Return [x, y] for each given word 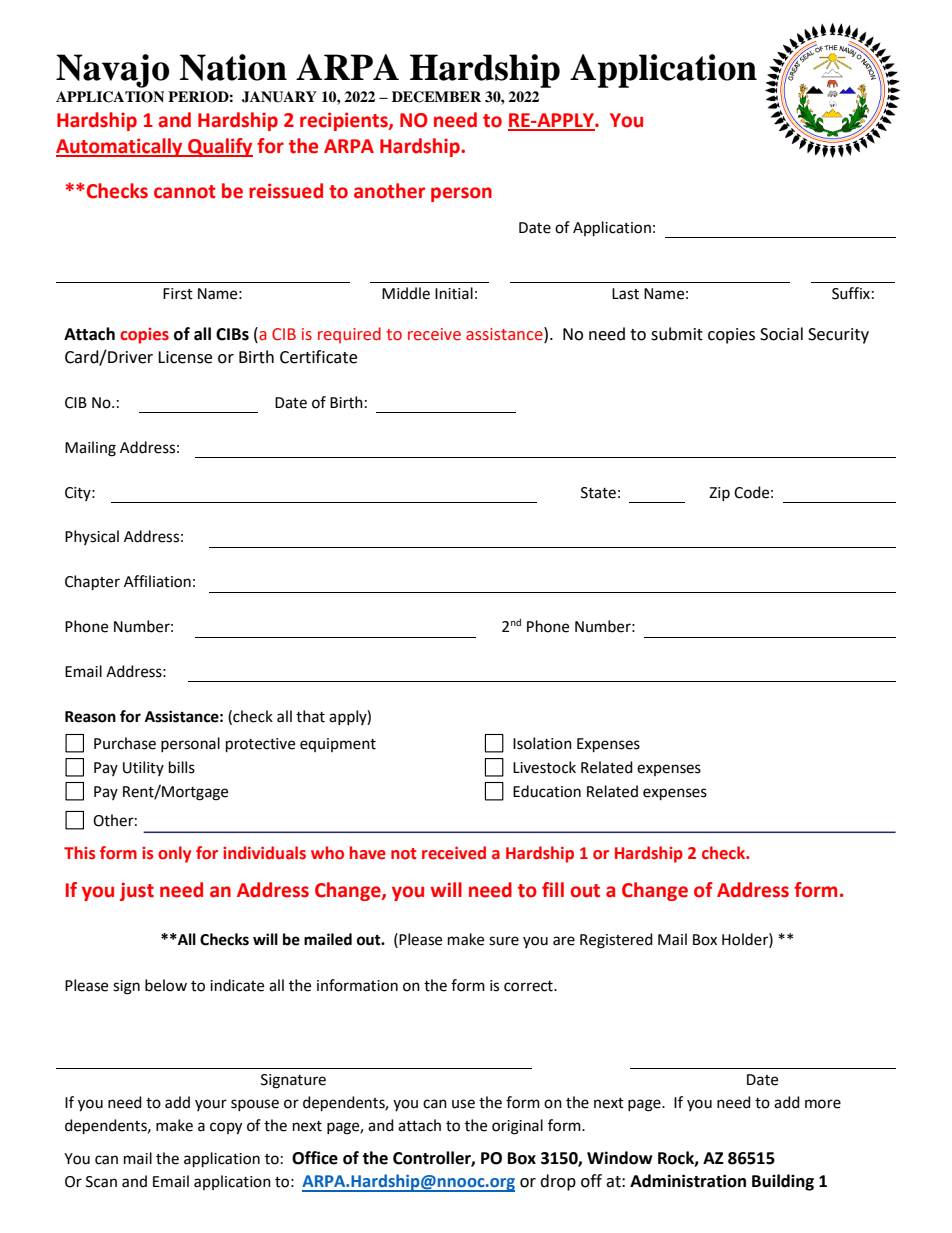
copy [226, 1128]
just [137, 891]
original [517, 1127]
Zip [719, 494]
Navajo [113, 71]
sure [504, 941]
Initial [454, 293]
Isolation [542, 743]
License [185, 357]
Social [781, 334]
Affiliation [157, 581]
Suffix [851, 293]
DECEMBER [436, 97]
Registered [616, 941]
